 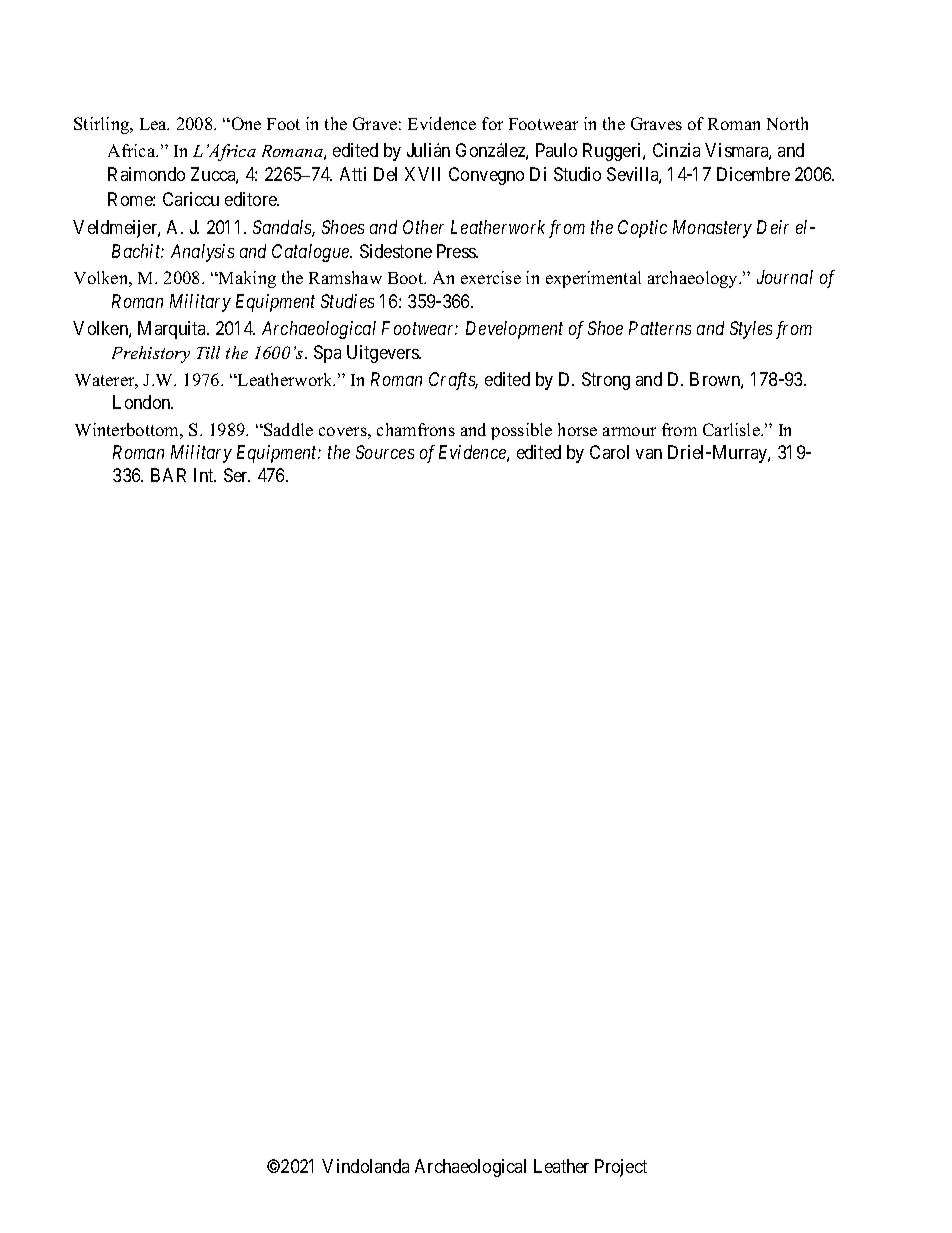 I want to click on XVII, so click(x=422, y=174).
